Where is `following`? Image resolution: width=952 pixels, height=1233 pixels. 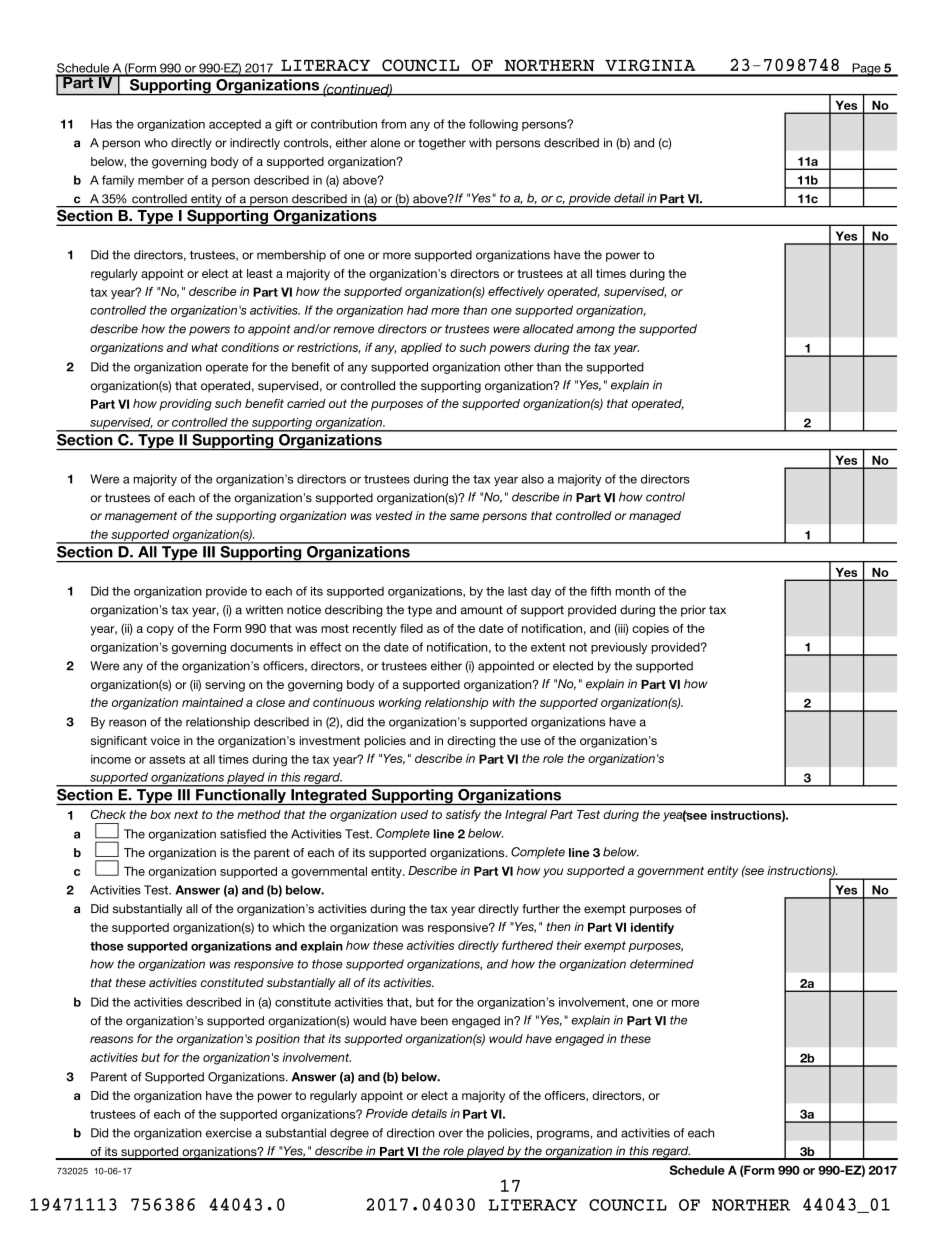 following is located at coordinates (493, 125).
